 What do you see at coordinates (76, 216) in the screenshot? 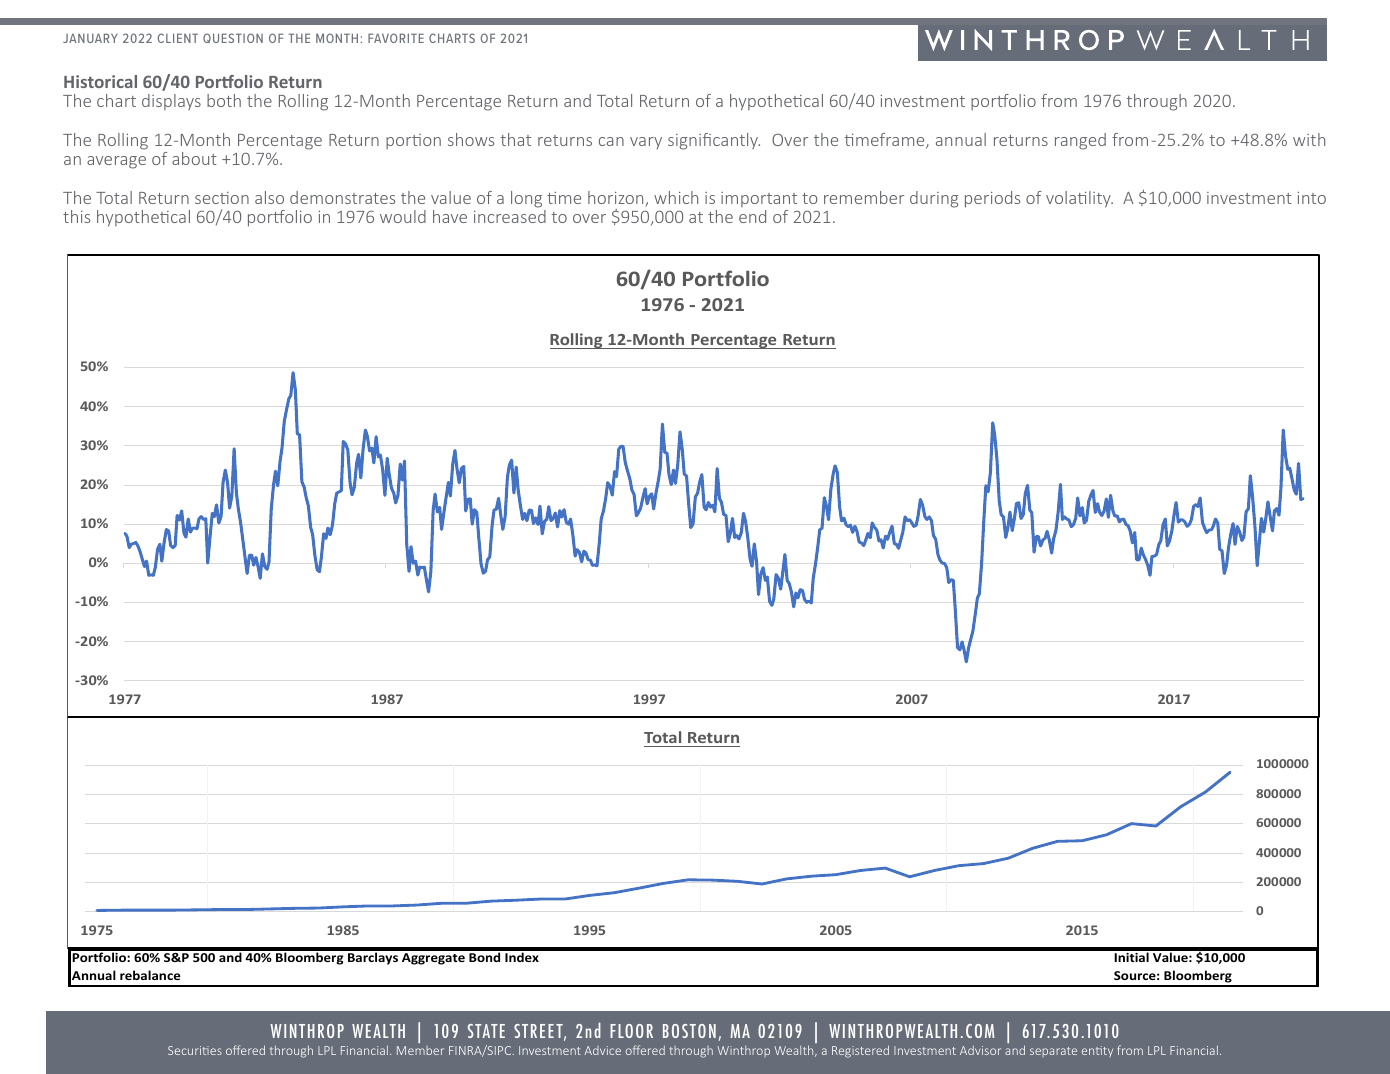
I see `this` at bounding box center [76, 216].
